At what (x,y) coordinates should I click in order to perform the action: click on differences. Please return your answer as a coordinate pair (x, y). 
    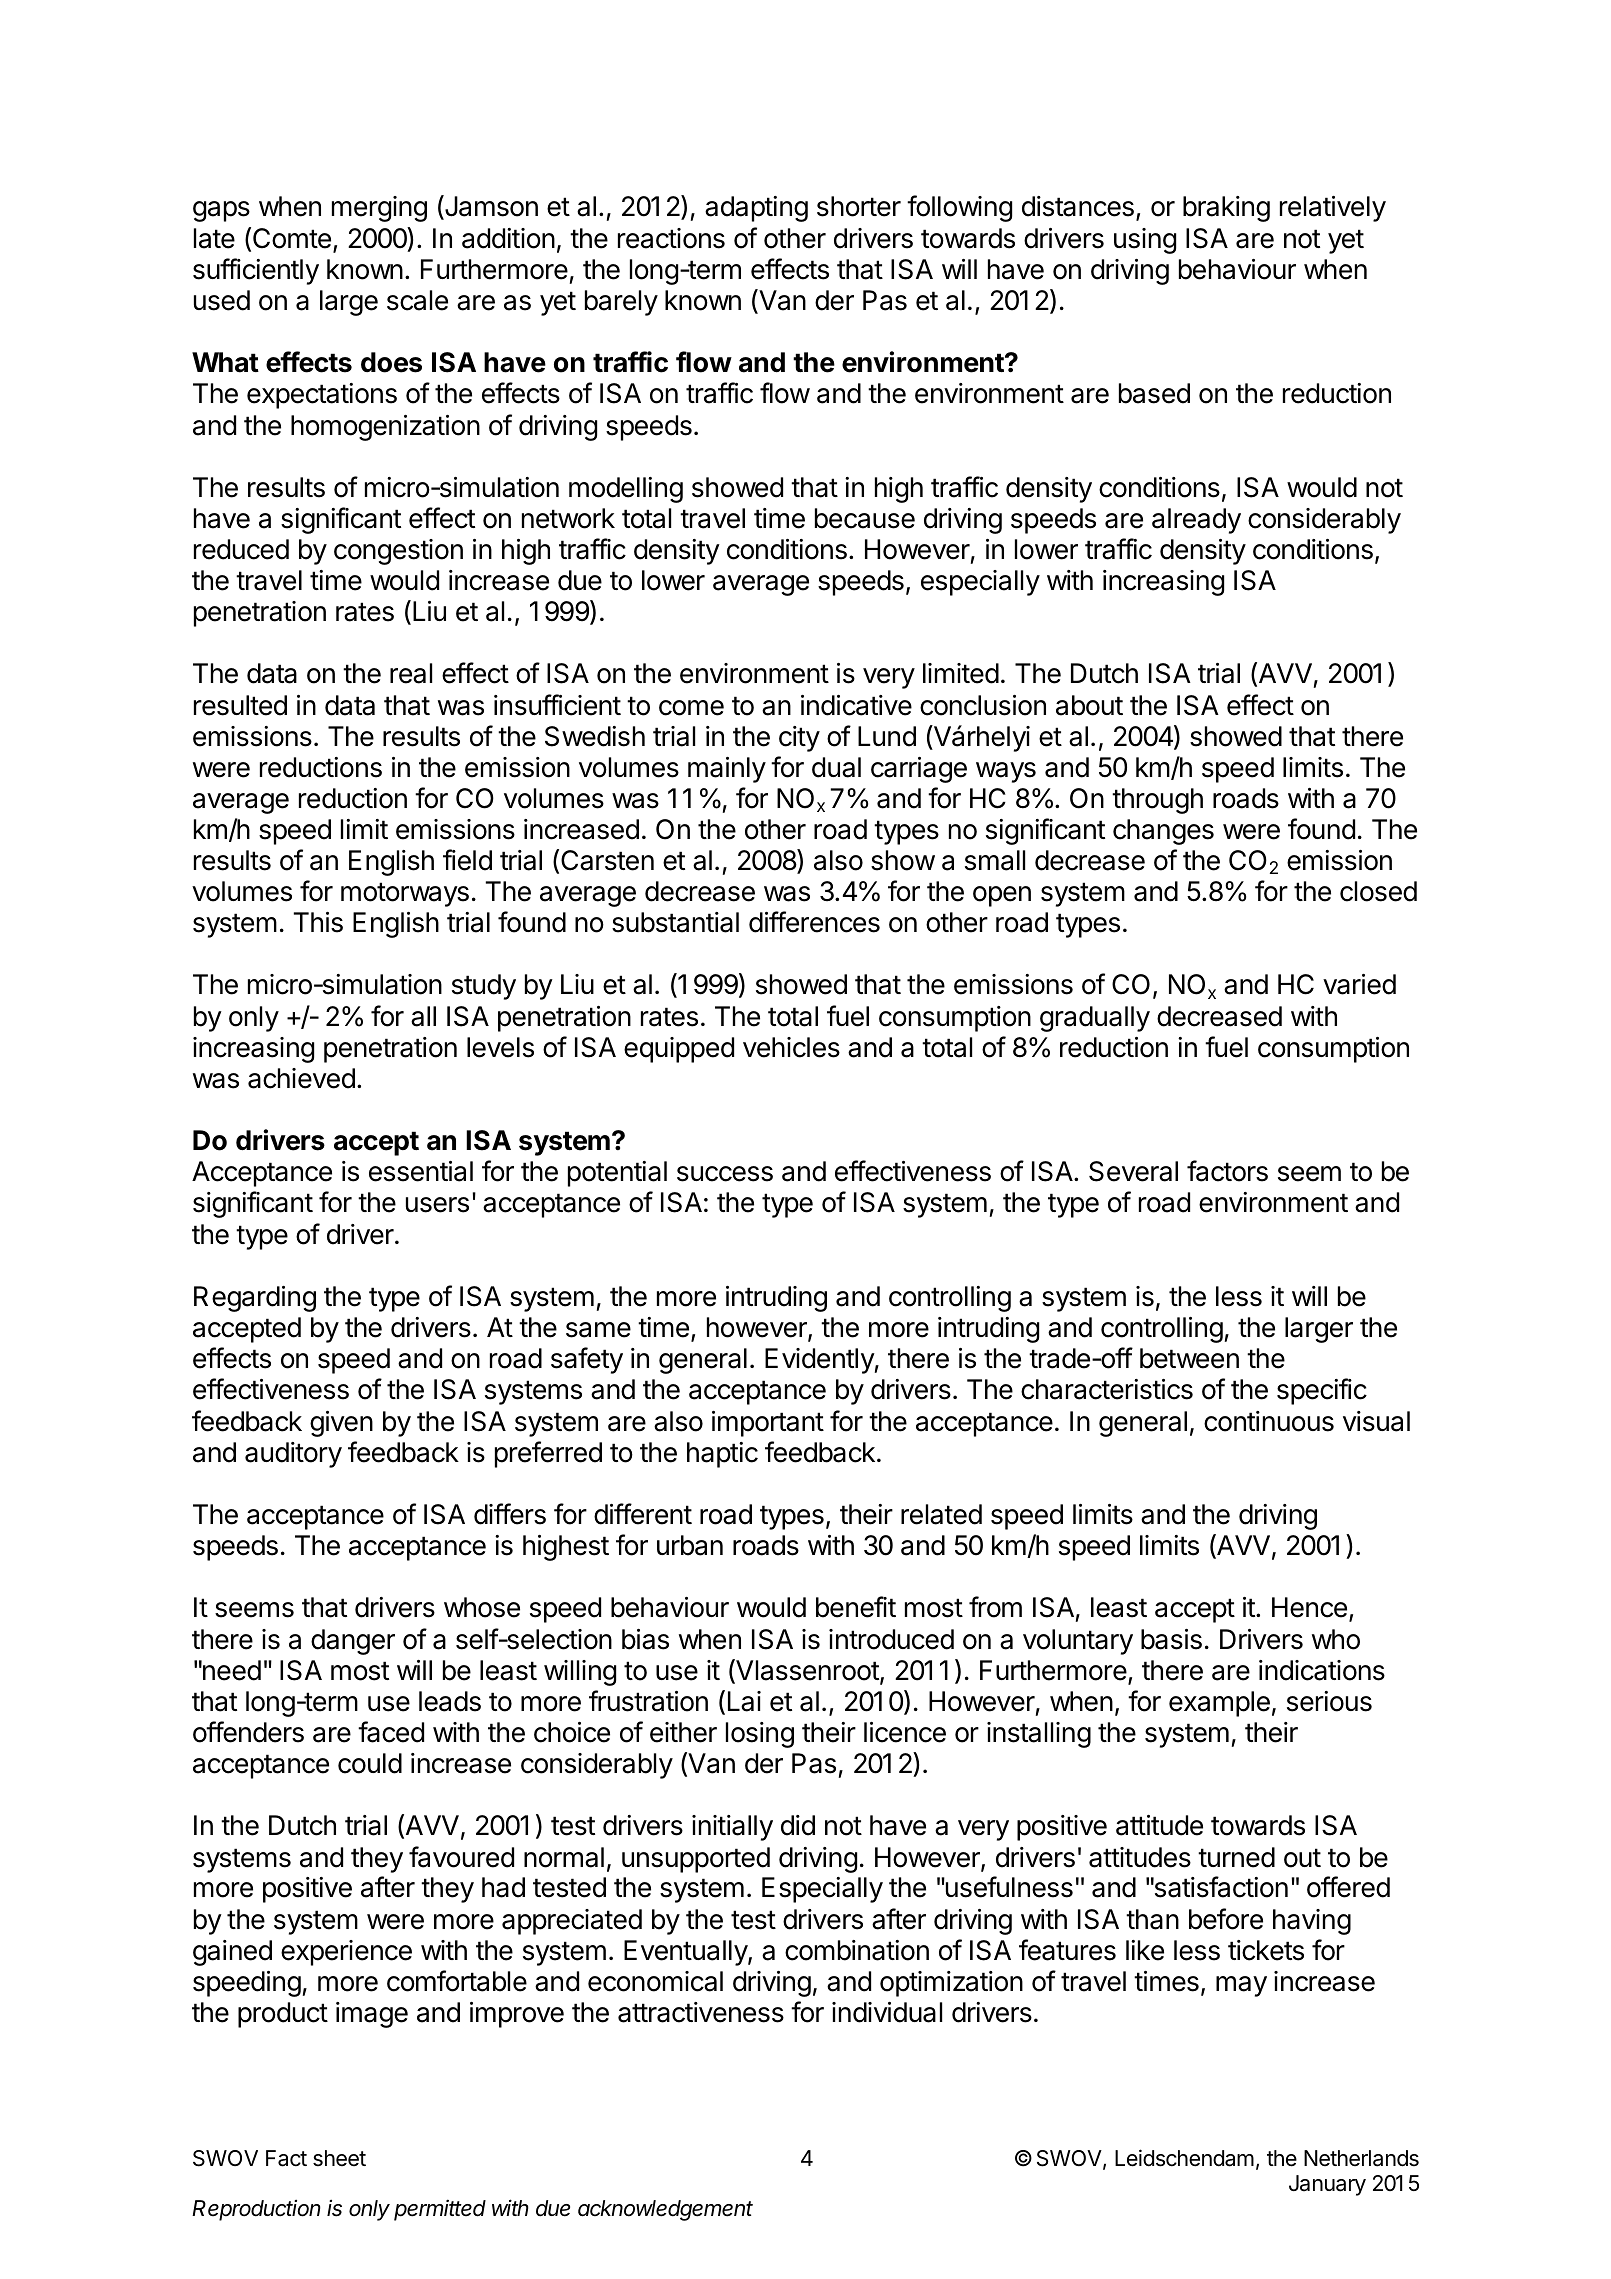
    Looking at the image, I should click on (814, 922).
